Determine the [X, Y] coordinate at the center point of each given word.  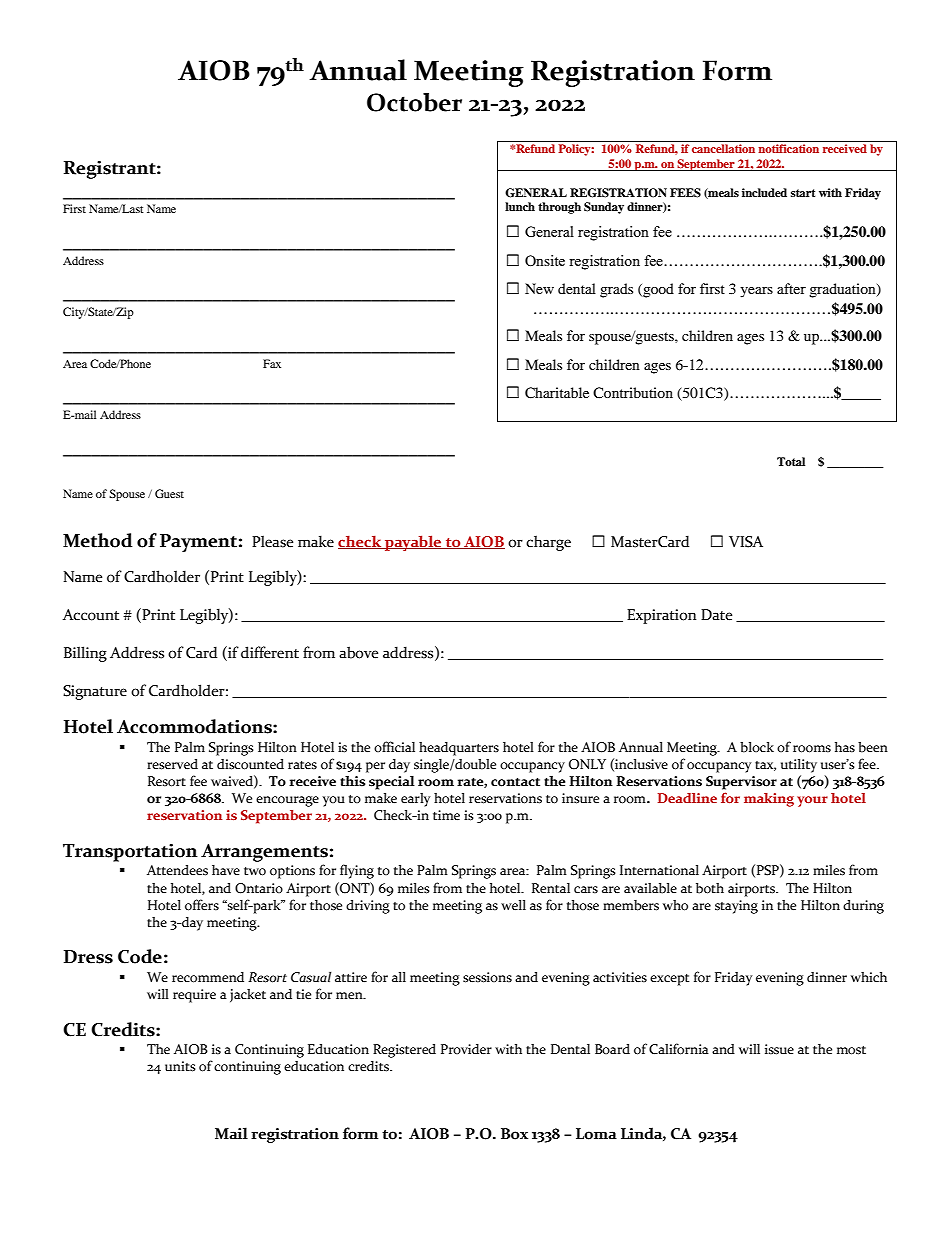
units [180, 1066]
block [757, 747]
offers [202, 905]
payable [413, 543]
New [539, 288]
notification [788, 148]
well [513, 905]
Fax [272, 363]
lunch [520, 206]
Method [97, 540]
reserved [172, 764]
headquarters [459, 749]
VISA [746, 542]
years [756, 292]
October [414, 102]
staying [736, 907]
